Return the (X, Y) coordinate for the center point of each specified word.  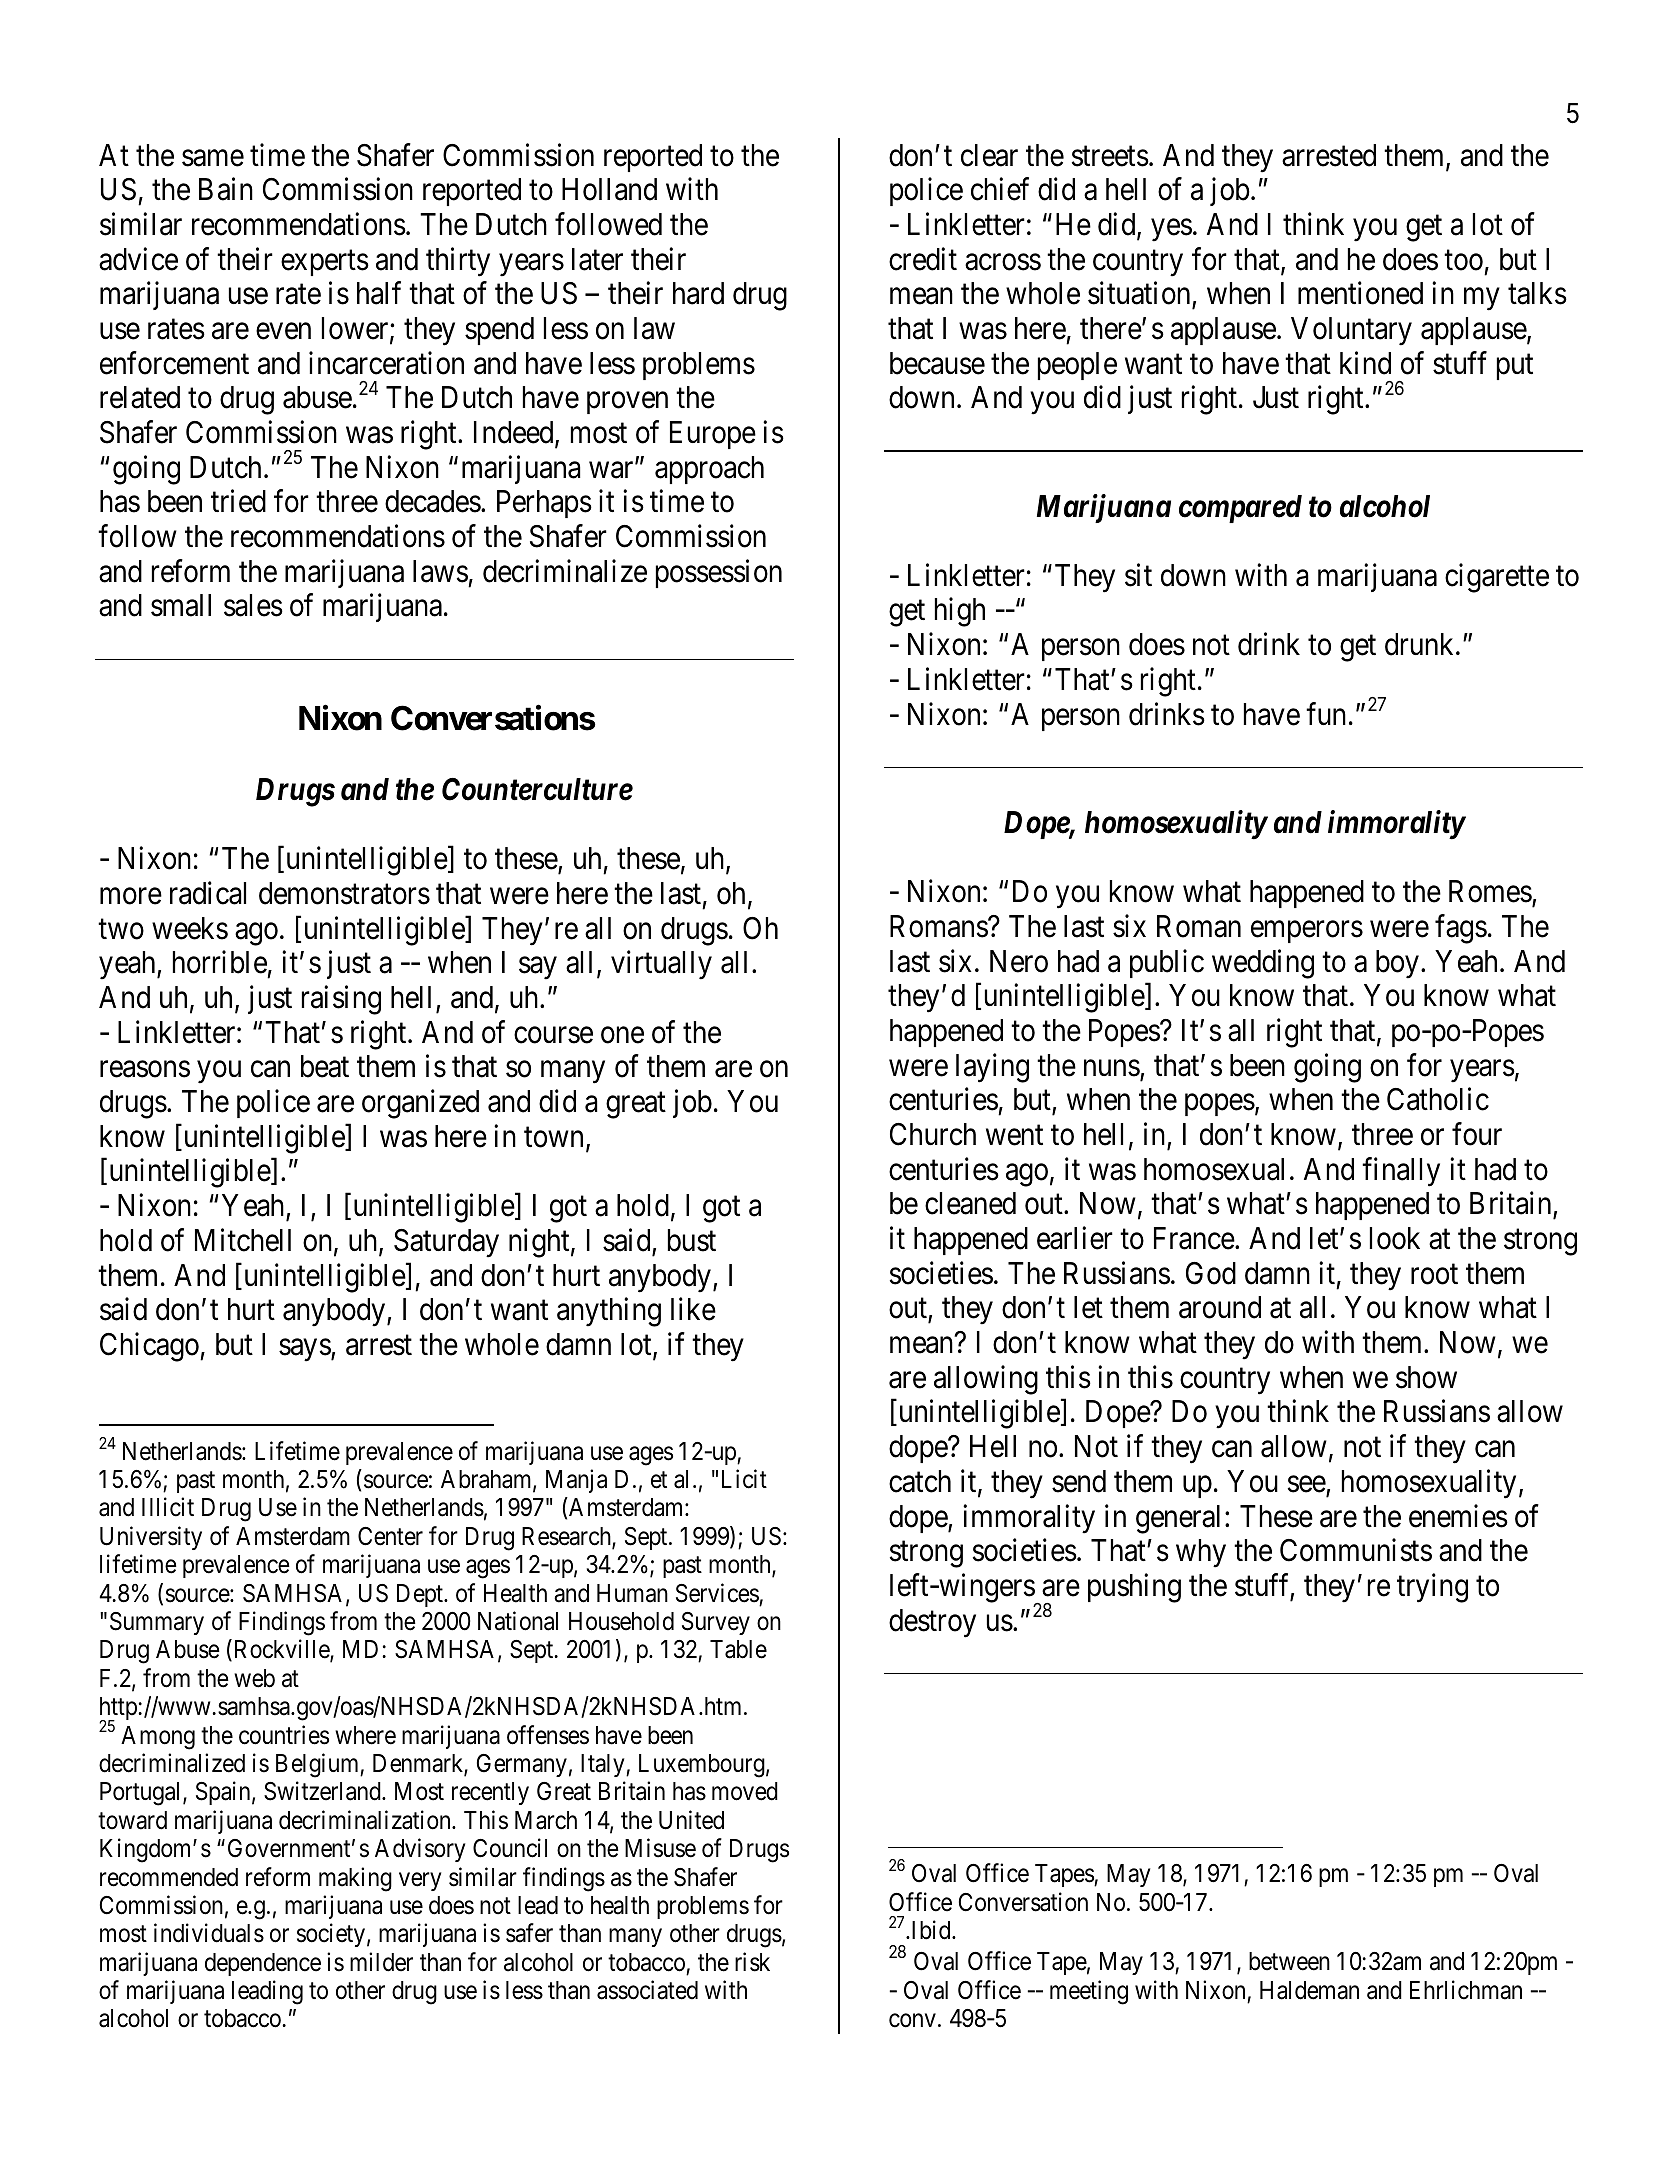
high (960, 612)
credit (923, 259)
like (693, 1309)
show (1426, 1377)
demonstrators (344, 893)
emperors (1307, 932)
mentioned (1360, 293)
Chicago (150, 1347)
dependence (263, 1964)
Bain (226, 189)
